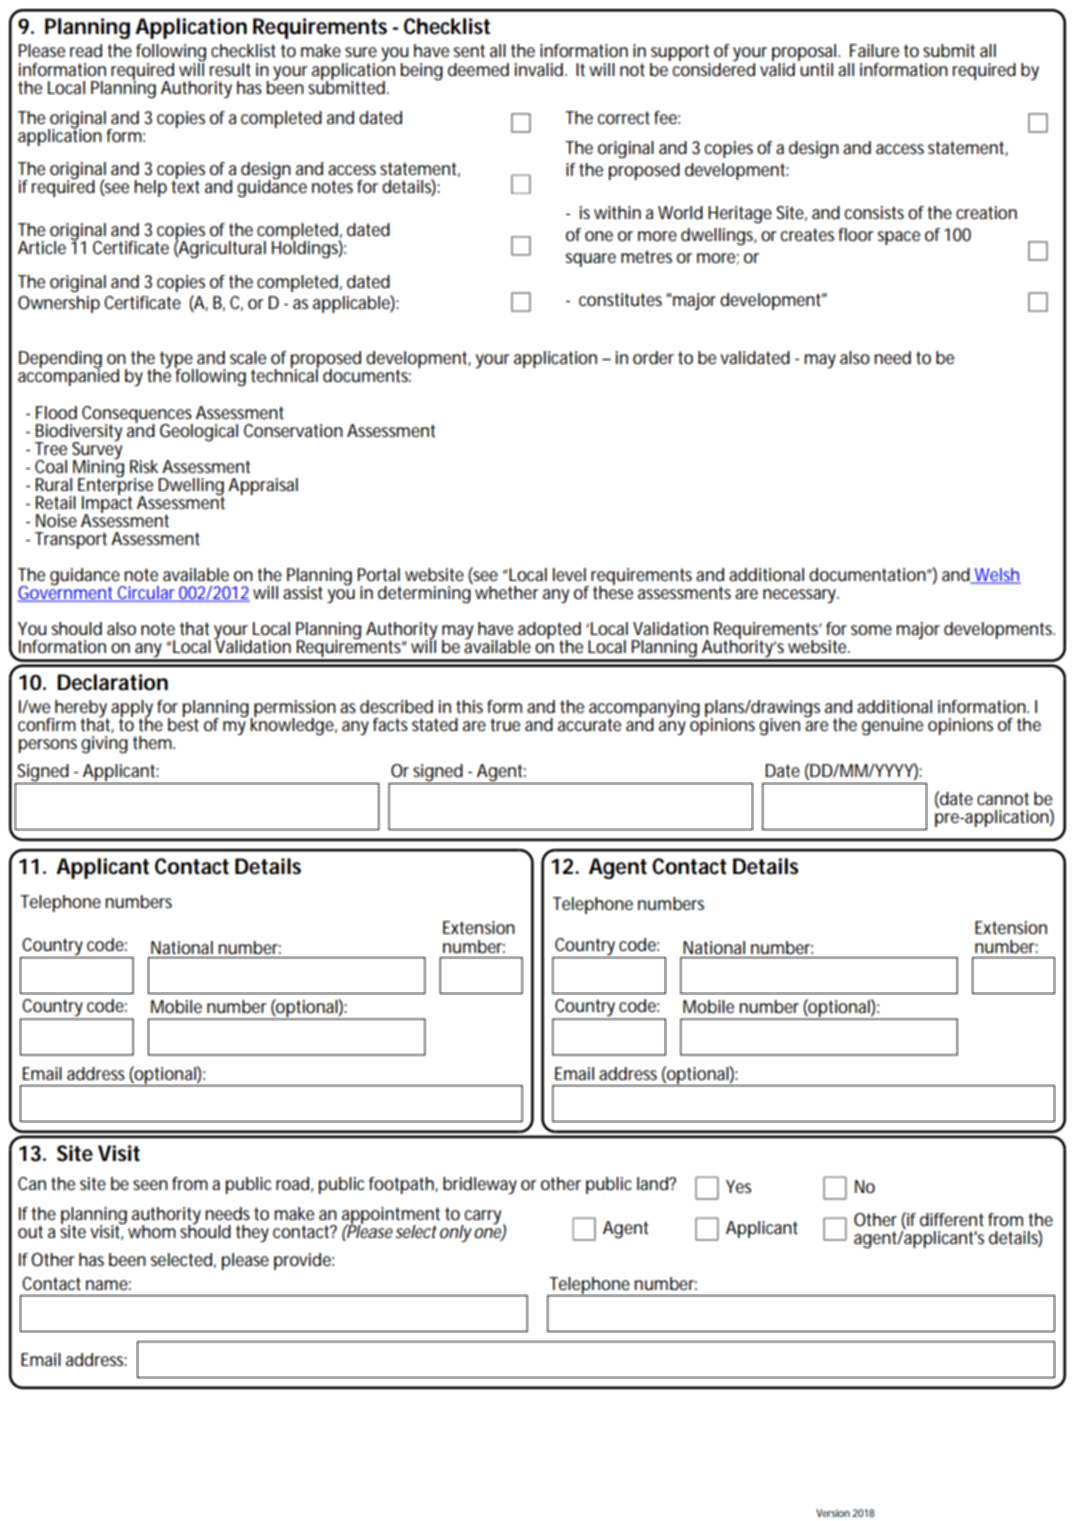  I want to click on whom, so click(152, 1231).
